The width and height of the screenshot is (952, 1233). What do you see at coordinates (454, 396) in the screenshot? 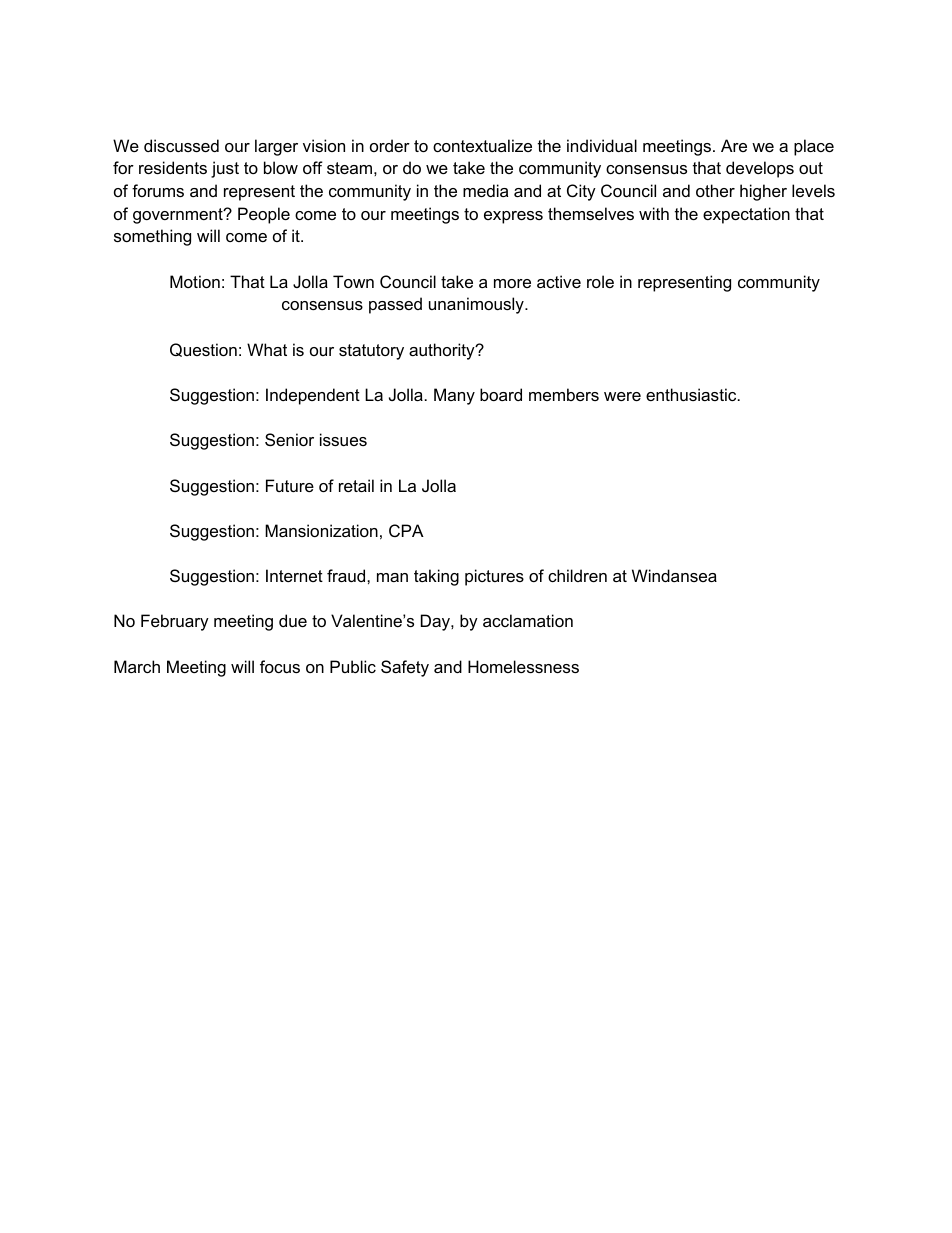
I see `Many` at bounding box center [454, 396].
